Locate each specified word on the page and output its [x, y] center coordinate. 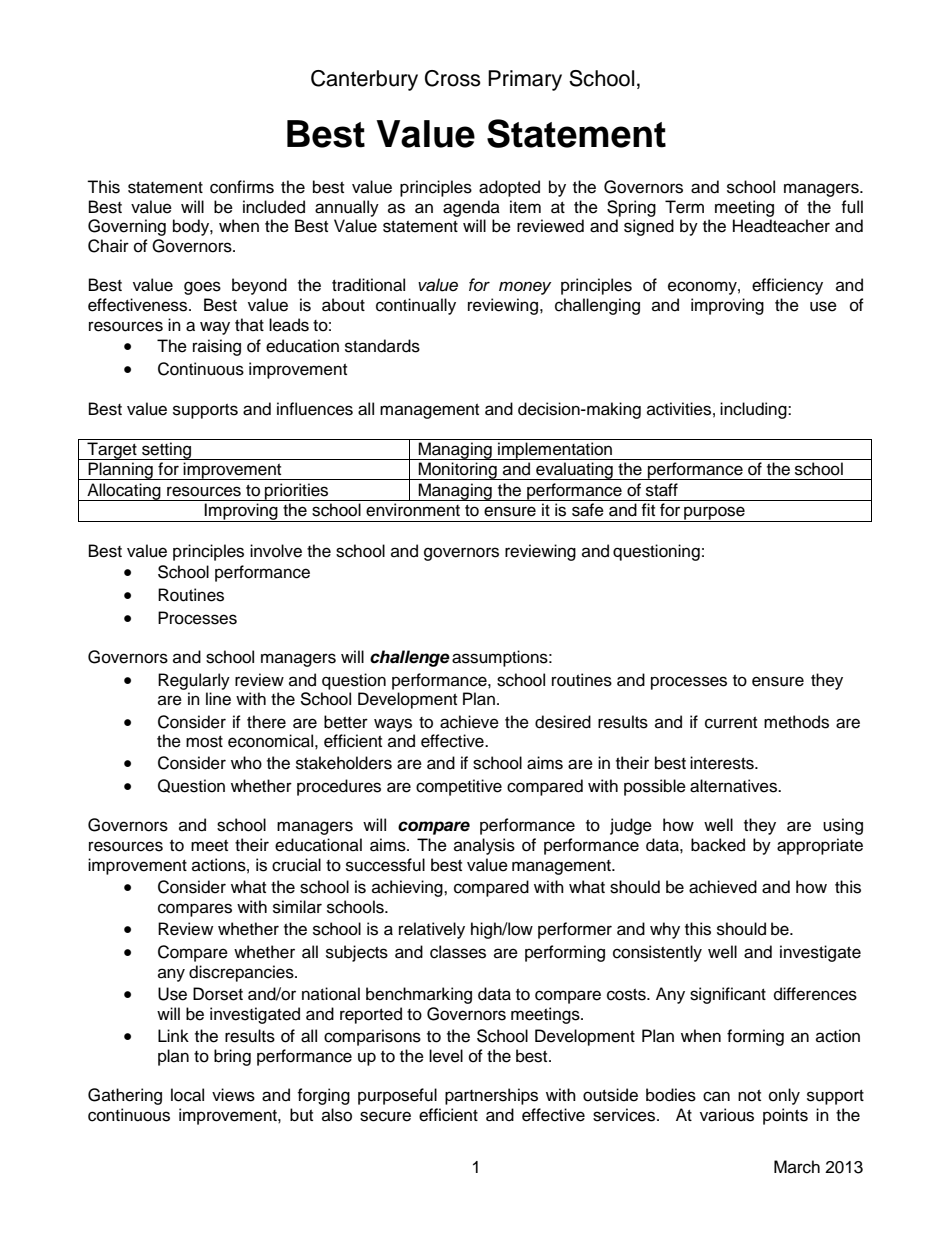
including [754, 410]
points [785, 1116]
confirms [242, 187]
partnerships [491, 1096]
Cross [453, 78]
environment [413, 510]
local [187, 1095]
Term [684, 207]
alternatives [734, 786]
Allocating [124, 492]
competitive [459, 787]
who [246, 763]
